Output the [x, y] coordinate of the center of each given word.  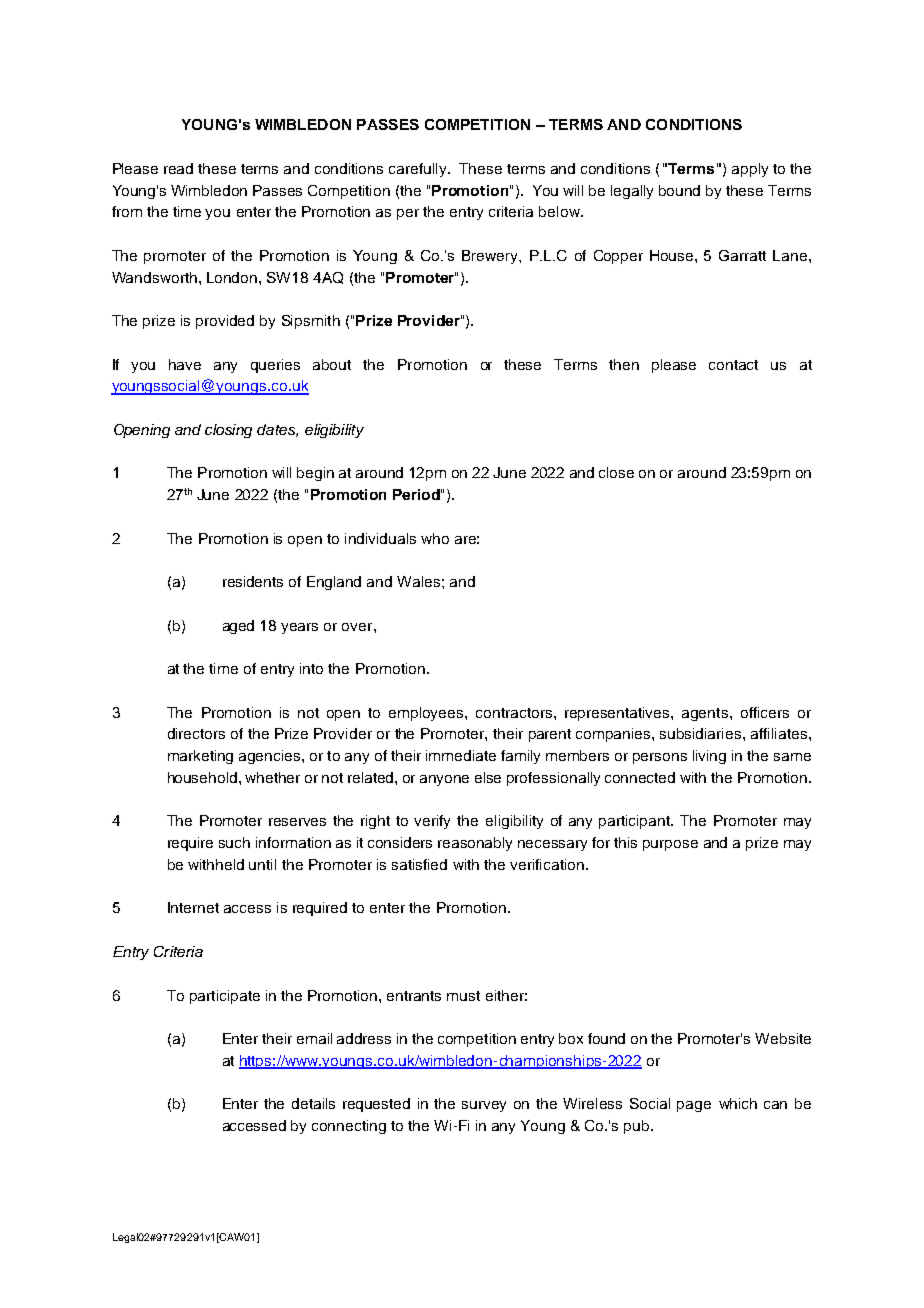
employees [427, 714]
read [178, 168]
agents [705, 714]
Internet [193, 907]
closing [228, 431]
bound [679, 190]
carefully [419, 170]
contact [733, 365]
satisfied [419, 864]
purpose [670, 845]
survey [484, 1106]
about [332, 364]
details [313, 1103]
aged [238, 627]
